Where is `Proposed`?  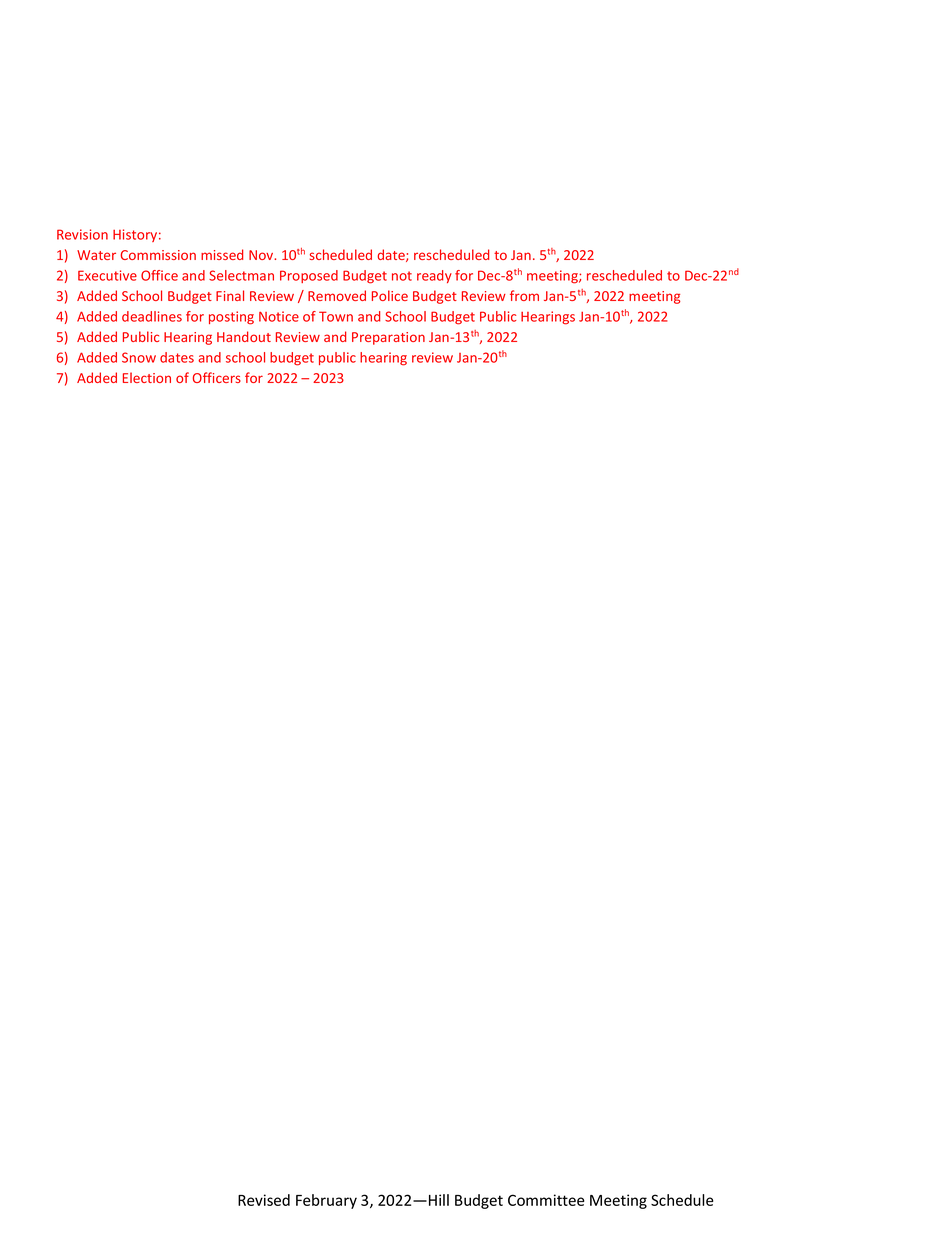 Proposed is located at coordinates (309, 276).
